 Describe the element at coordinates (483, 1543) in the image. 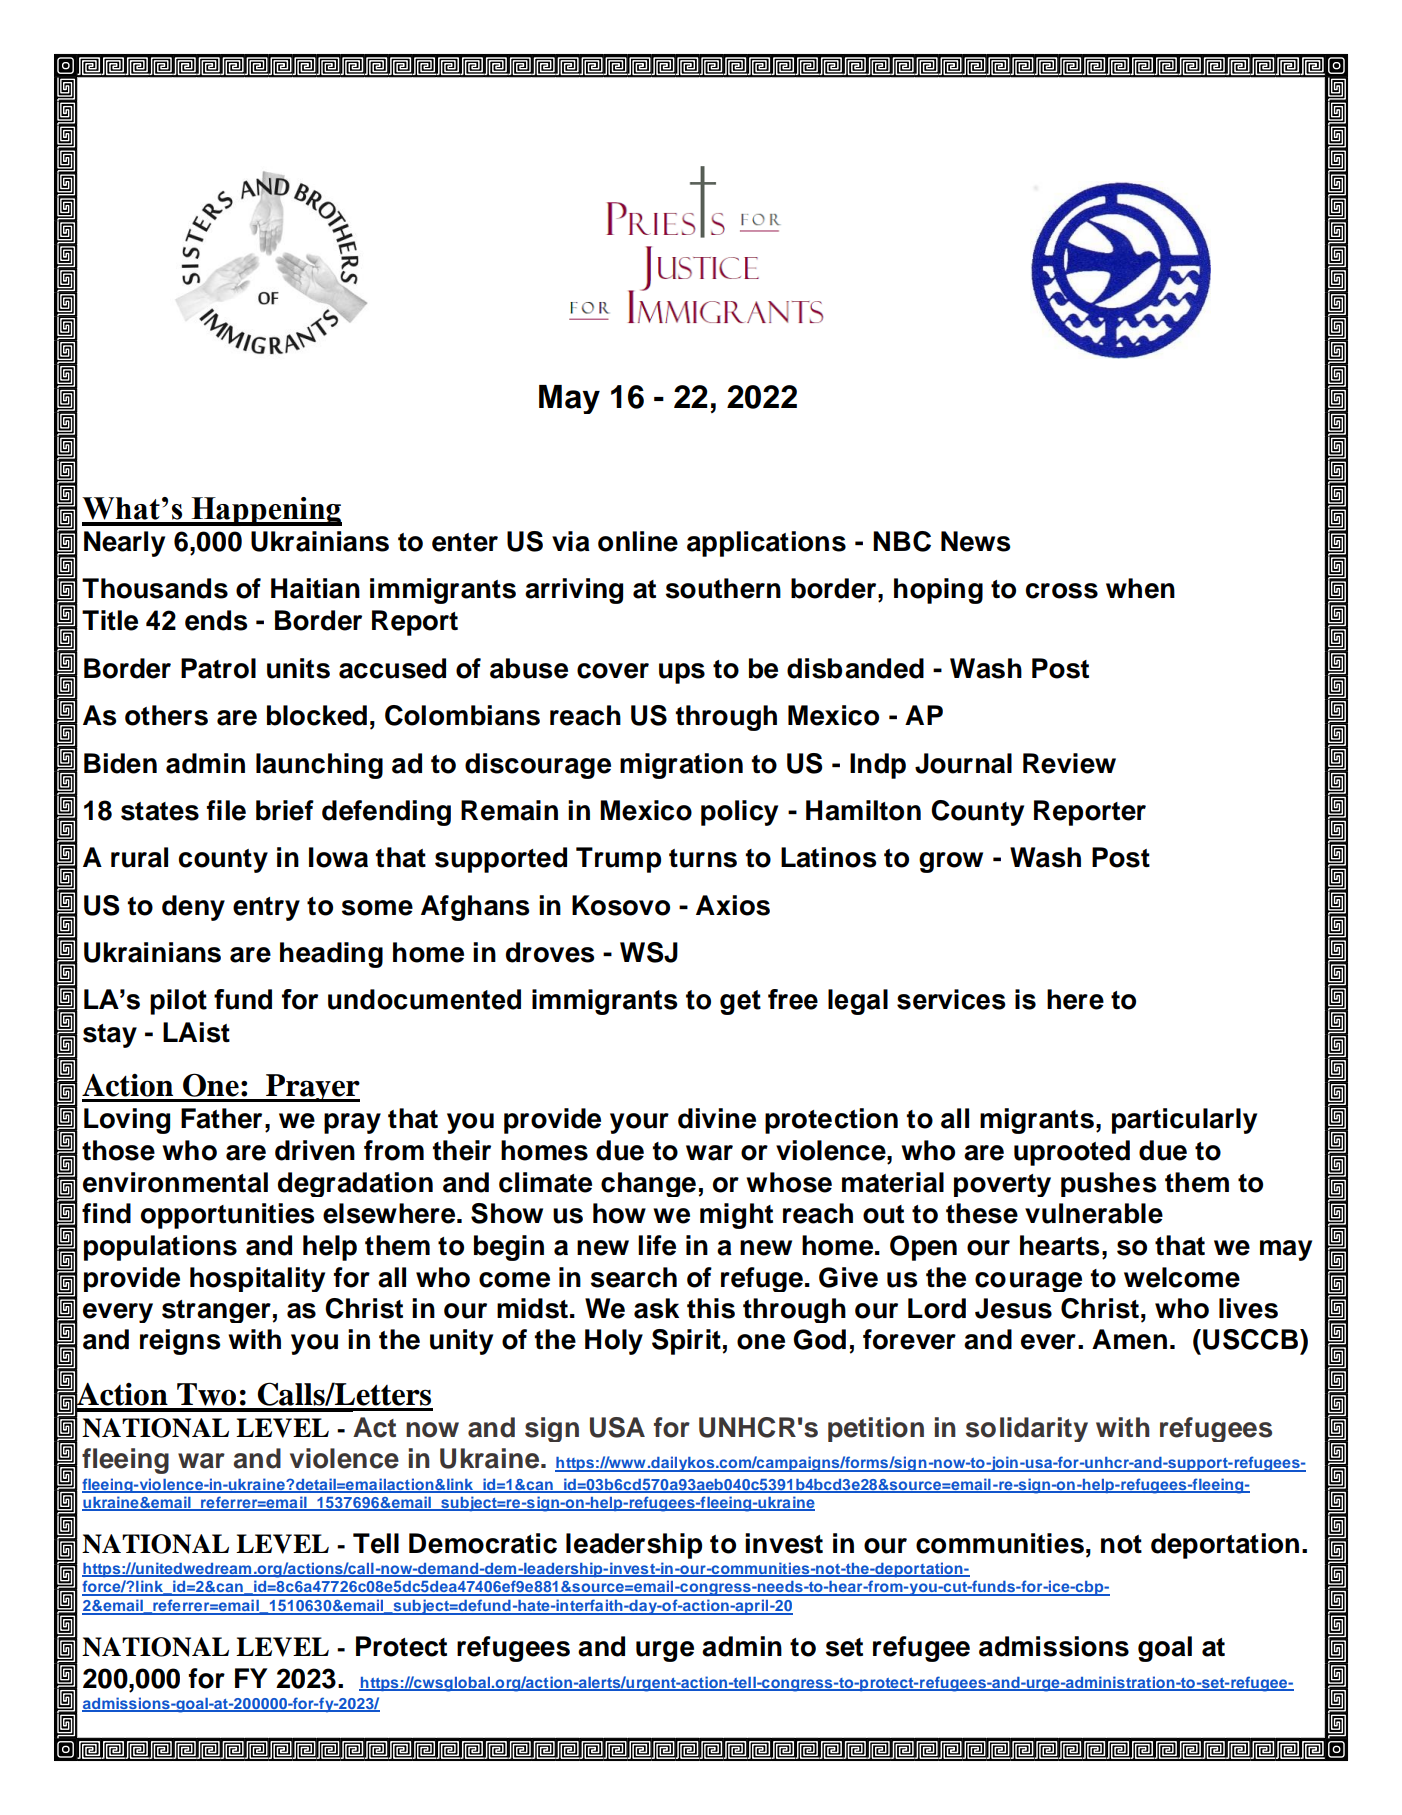

I see `Democratic` at that location.
